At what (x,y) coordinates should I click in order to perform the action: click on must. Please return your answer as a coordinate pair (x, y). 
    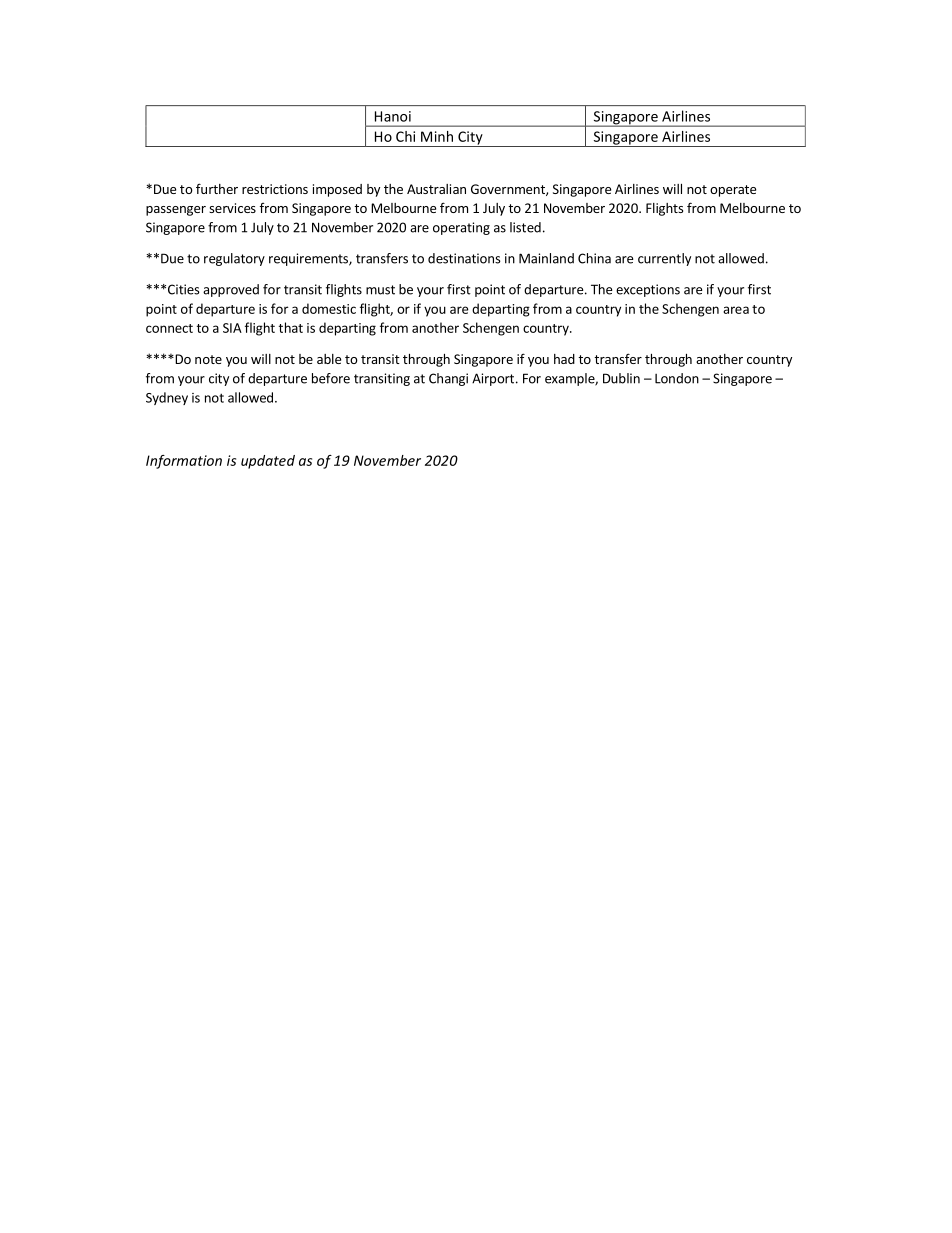
    Looking at the image, I should click on (380, 290).
